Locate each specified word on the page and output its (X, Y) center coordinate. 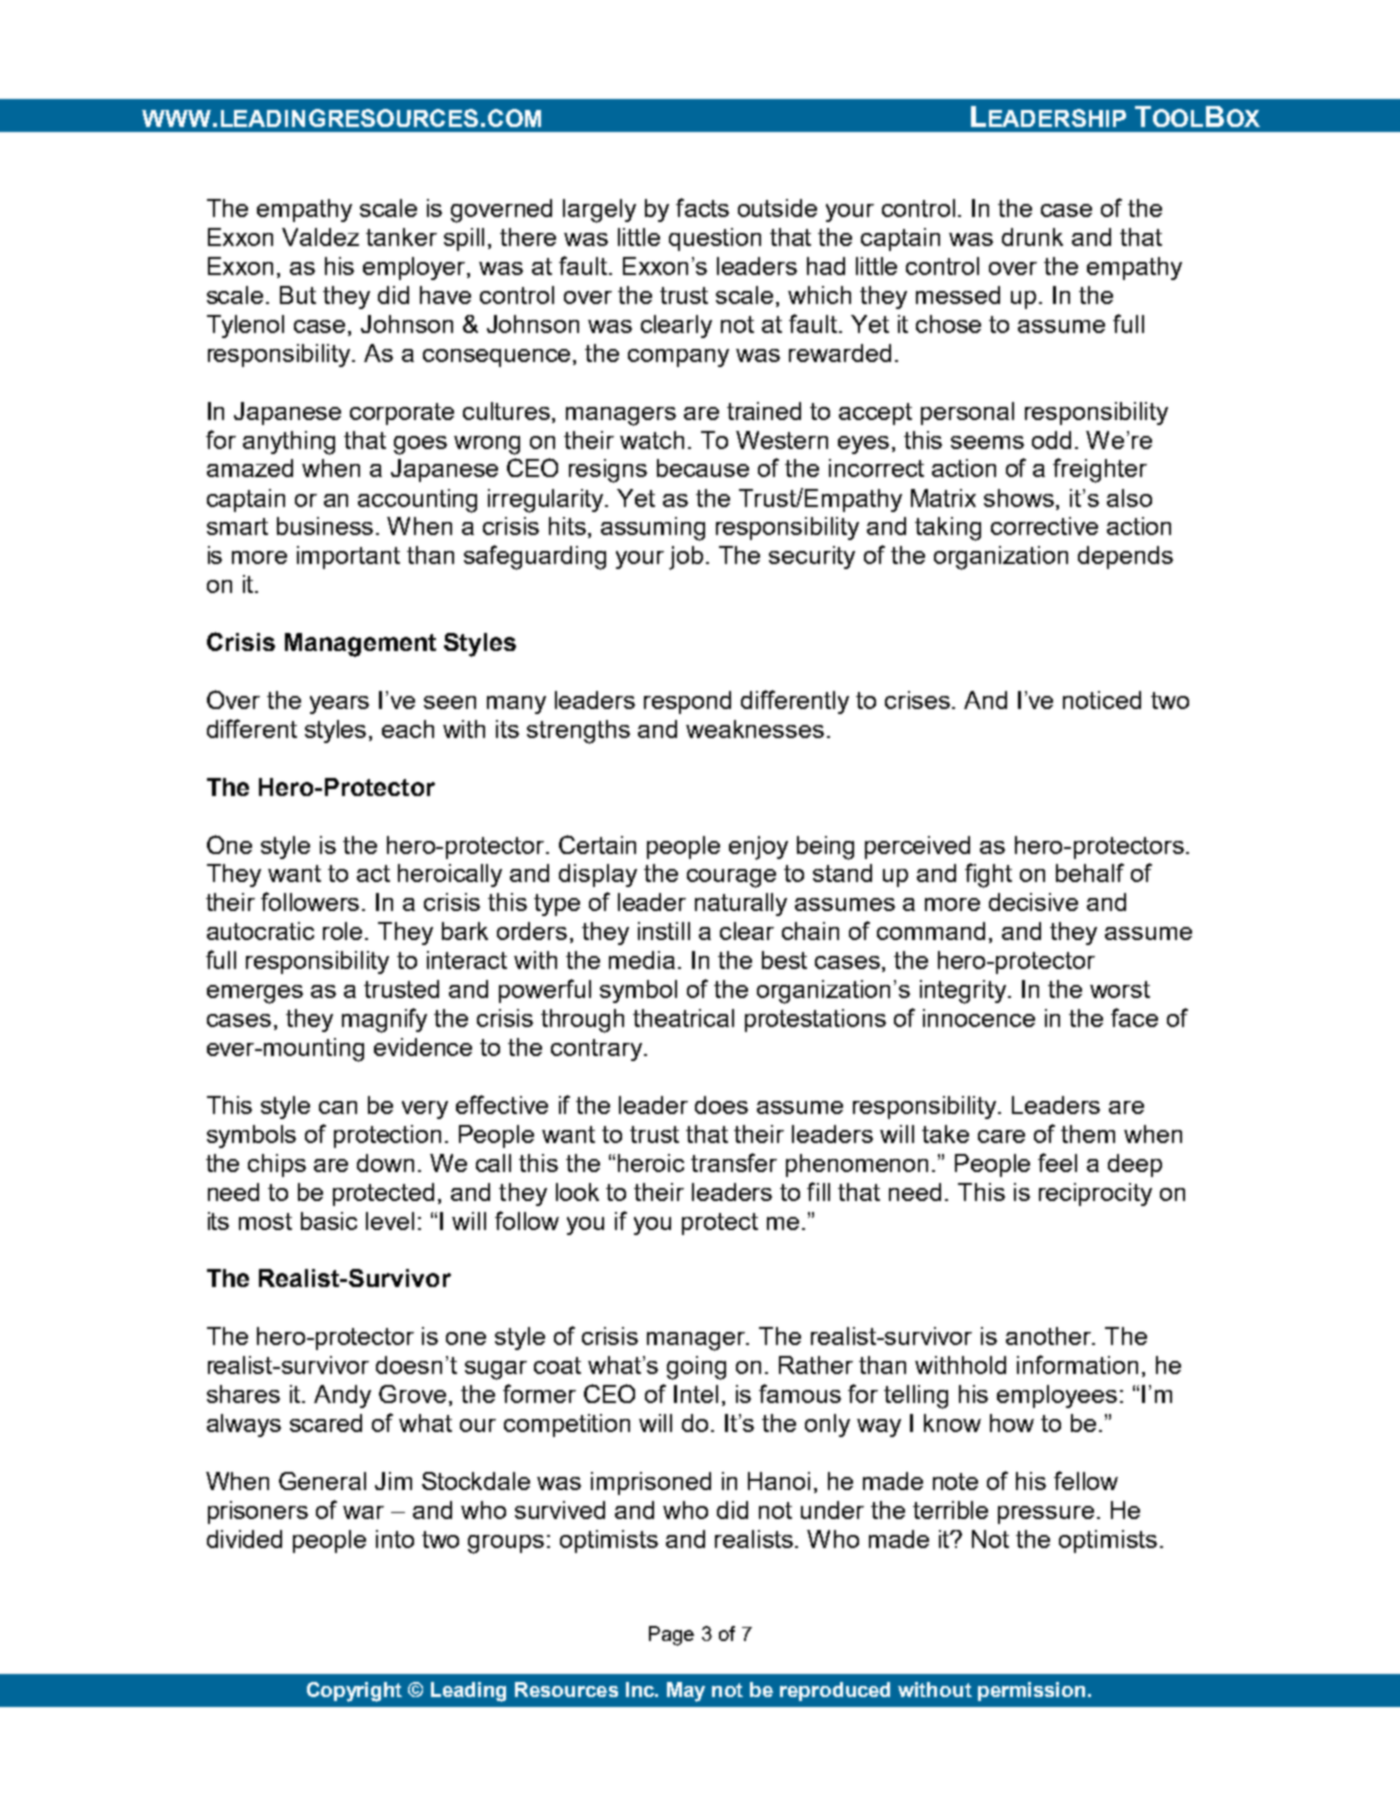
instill (664, 931)
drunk (1032, 237)
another (1049, 1336)
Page (671, 1636)
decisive (1033, 902)
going (696, 1368)
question (715, 239)
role (342, 931)
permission (1031, 1691)
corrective (1044, 526)
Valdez (320, 237)
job (688, 558)
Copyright (354, 1692)
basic (329, 1221)
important (348, 557)
